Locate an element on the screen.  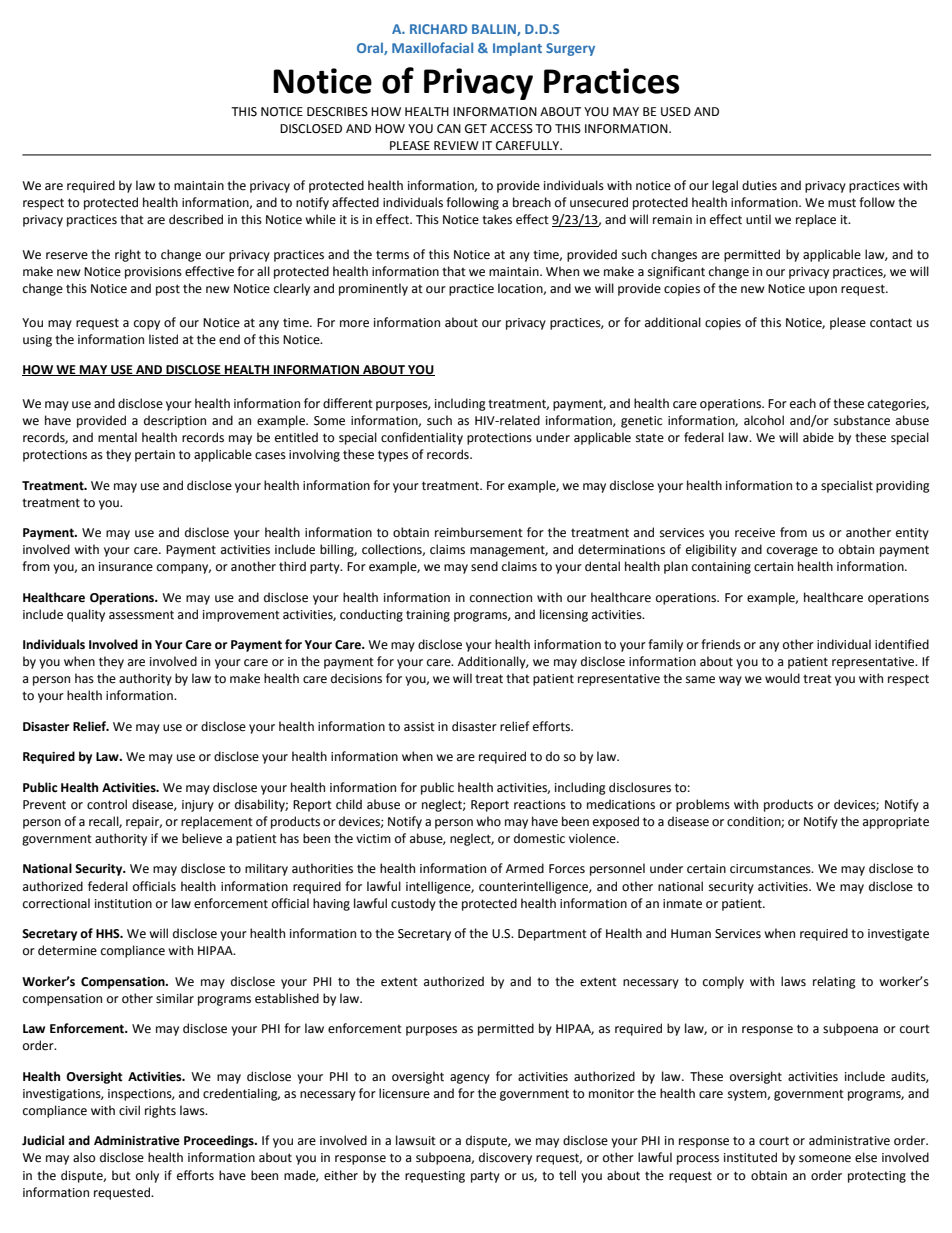
Maxillofacial is located at coordinates (432, 47).
